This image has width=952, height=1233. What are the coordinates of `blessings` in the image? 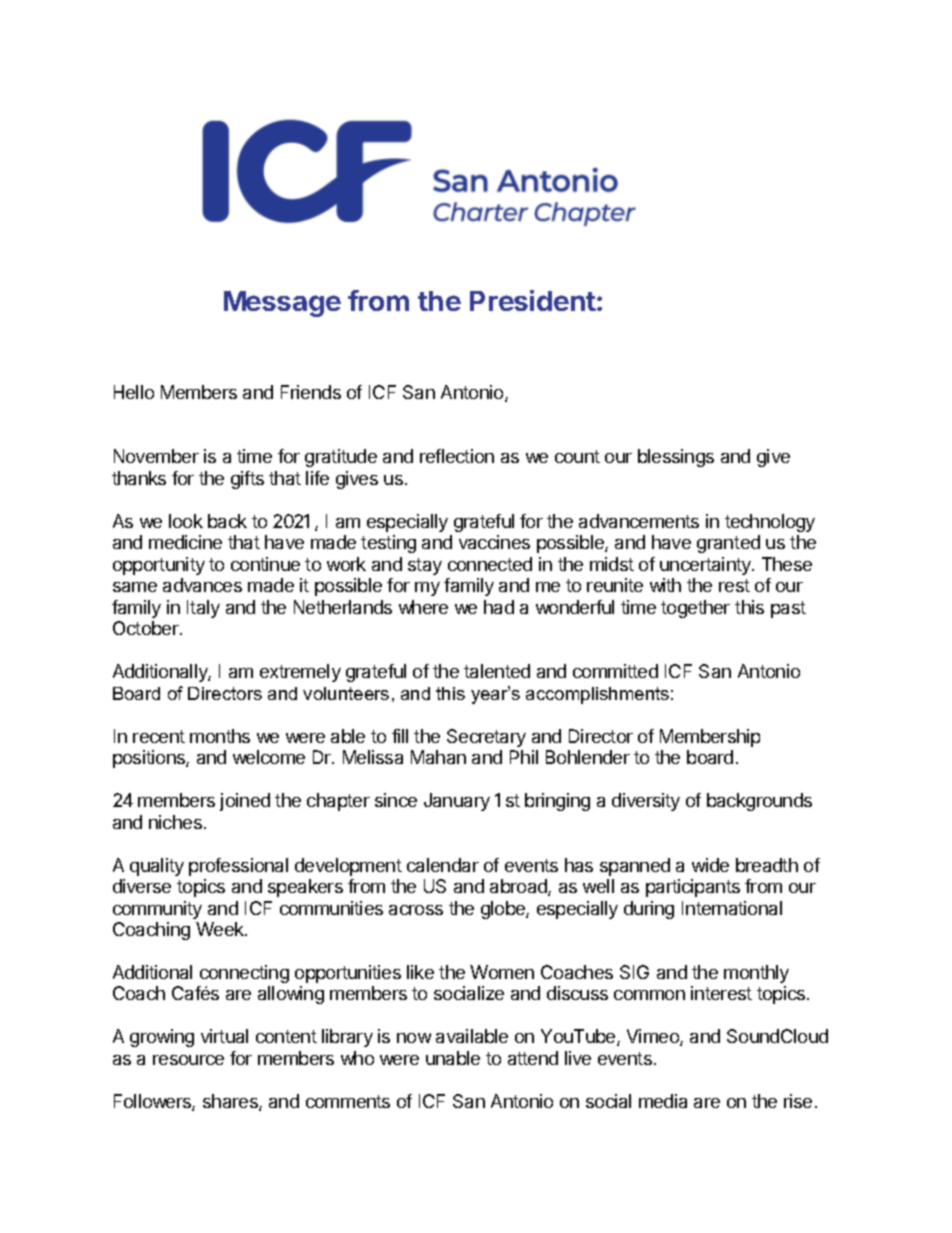 It's located at (676, 458).
